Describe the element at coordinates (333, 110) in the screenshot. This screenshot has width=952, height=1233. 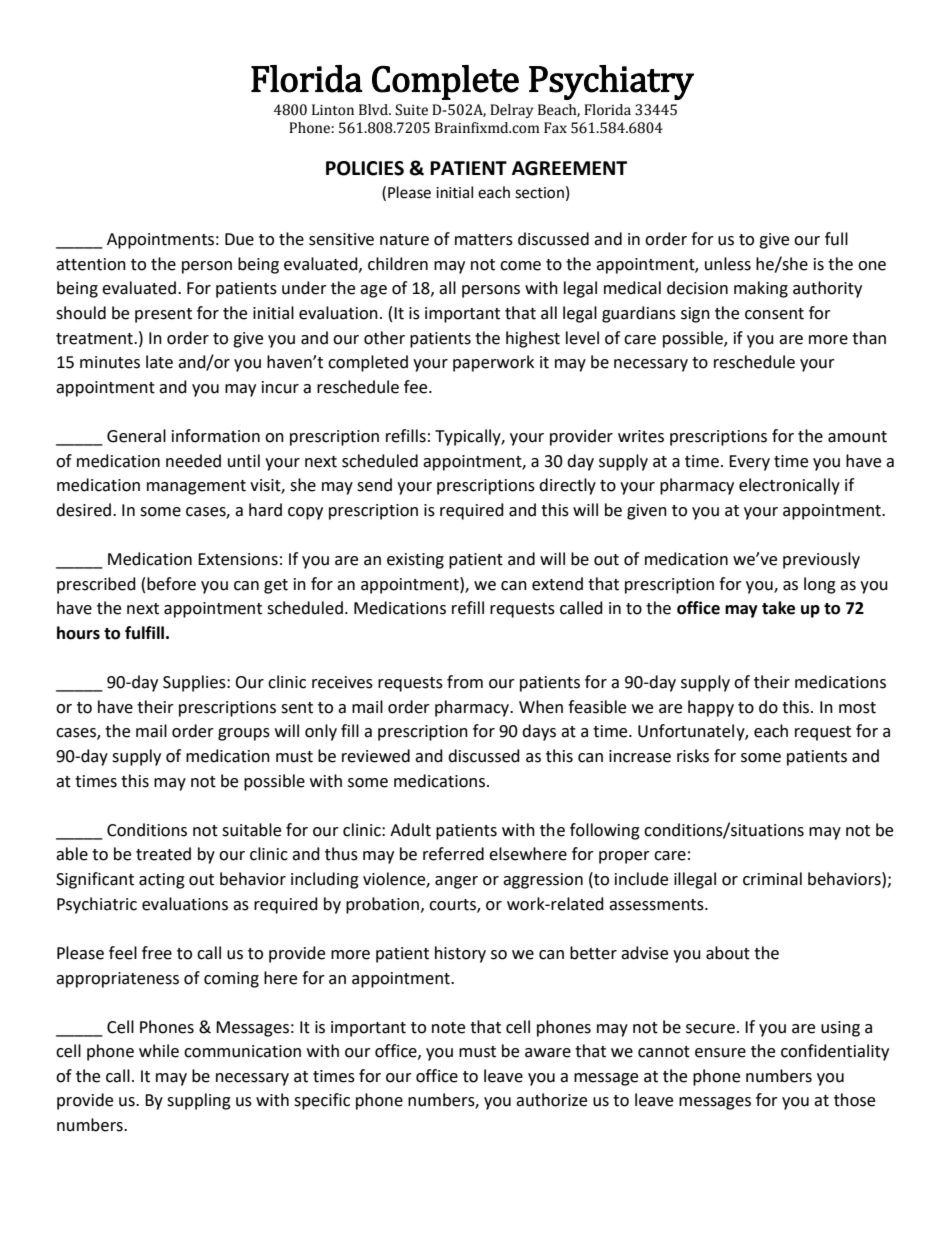
I see `Linton` at that location.
